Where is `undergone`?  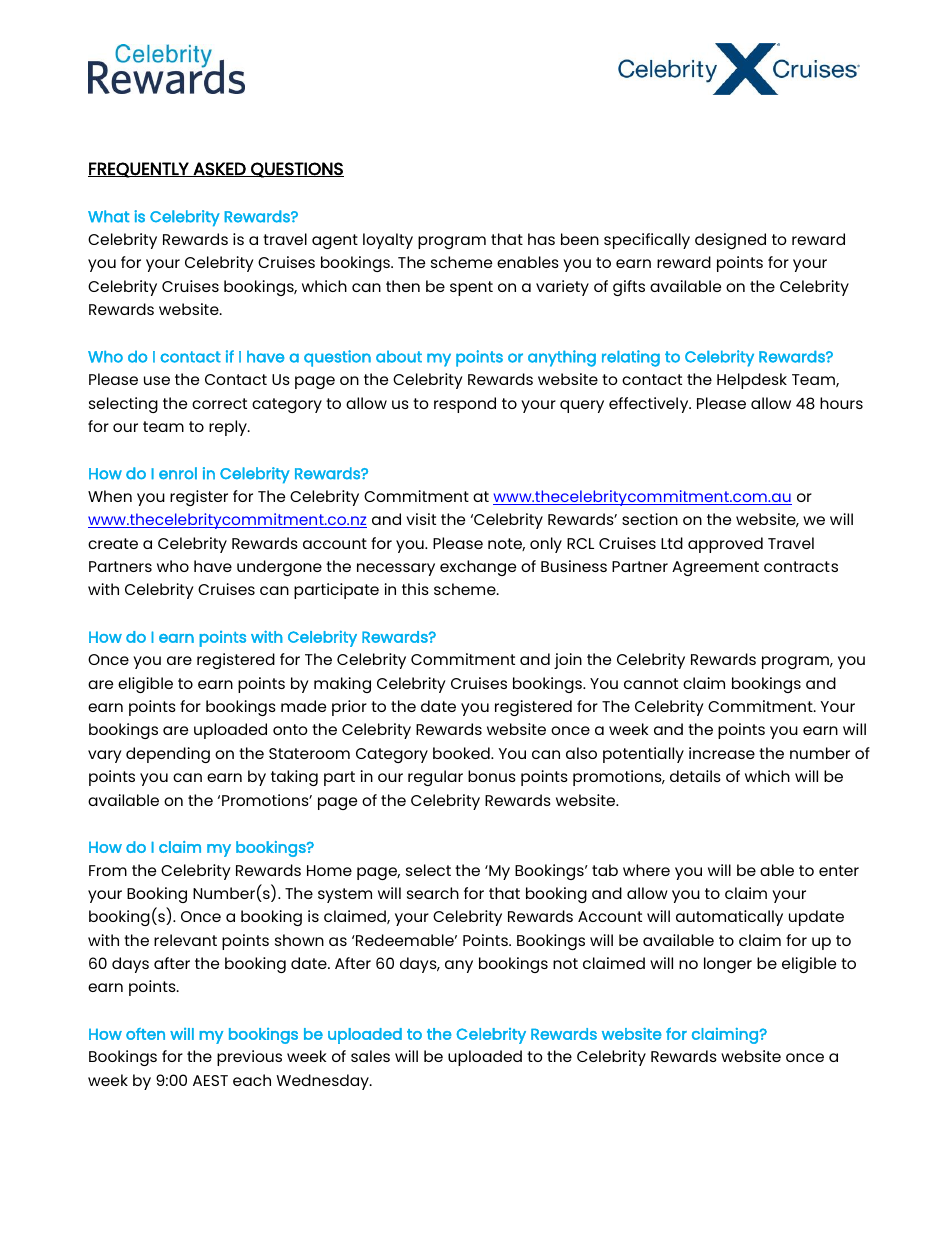
undergone is located at coordinates (279, 568).
